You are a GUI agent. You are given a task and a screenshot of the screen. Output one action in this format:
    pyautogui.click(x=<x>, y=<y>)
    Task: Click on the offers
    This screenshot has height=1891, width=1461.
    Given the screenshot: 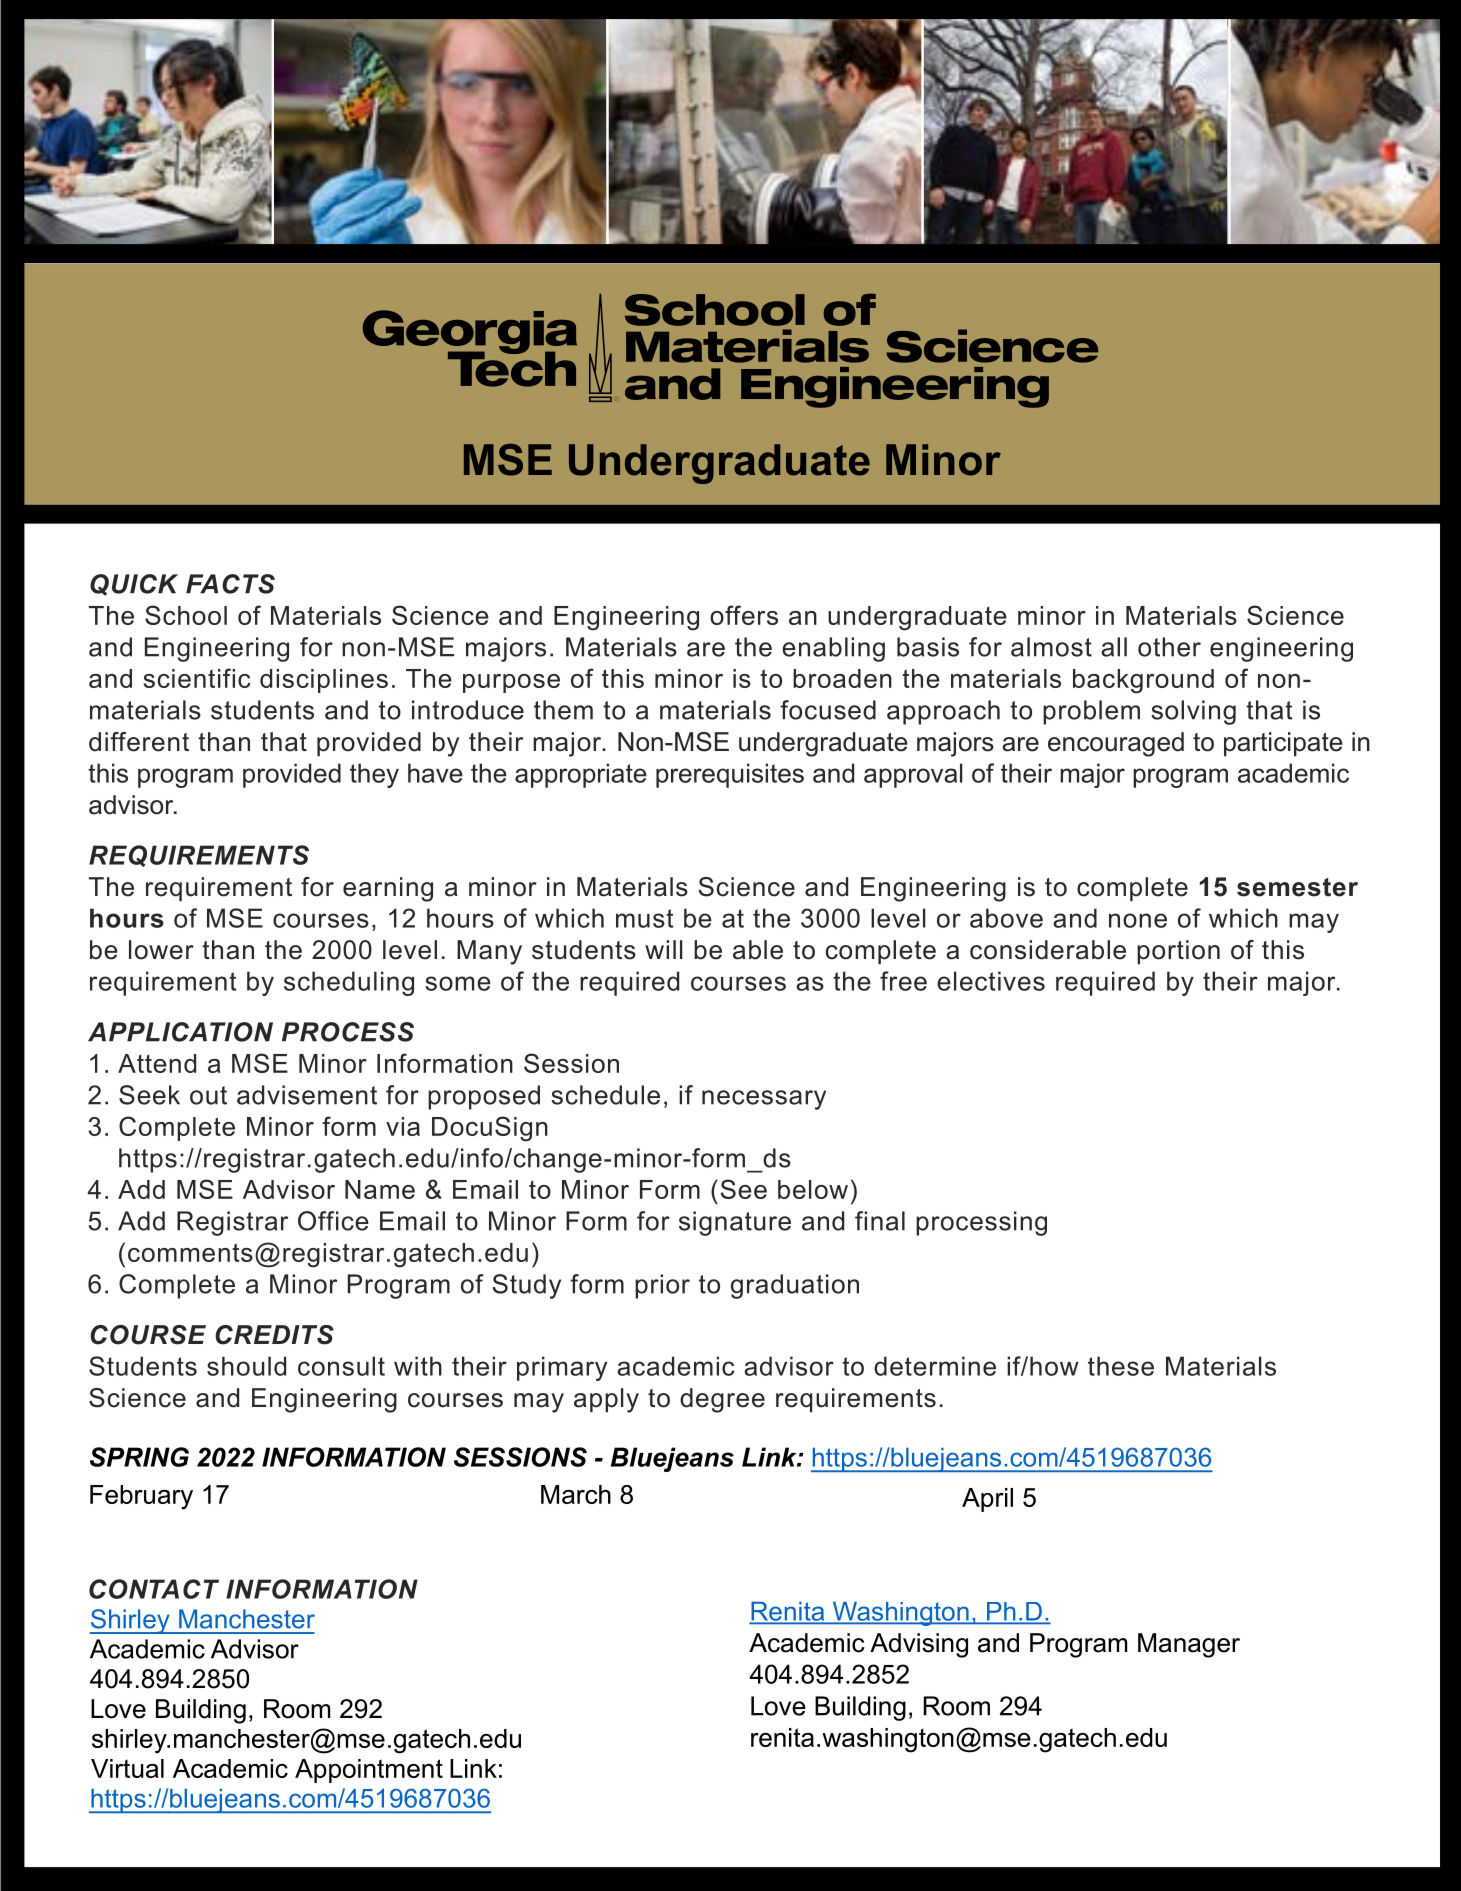 What is the action you would take?
    pyautogui.click(x=744, y=615)
